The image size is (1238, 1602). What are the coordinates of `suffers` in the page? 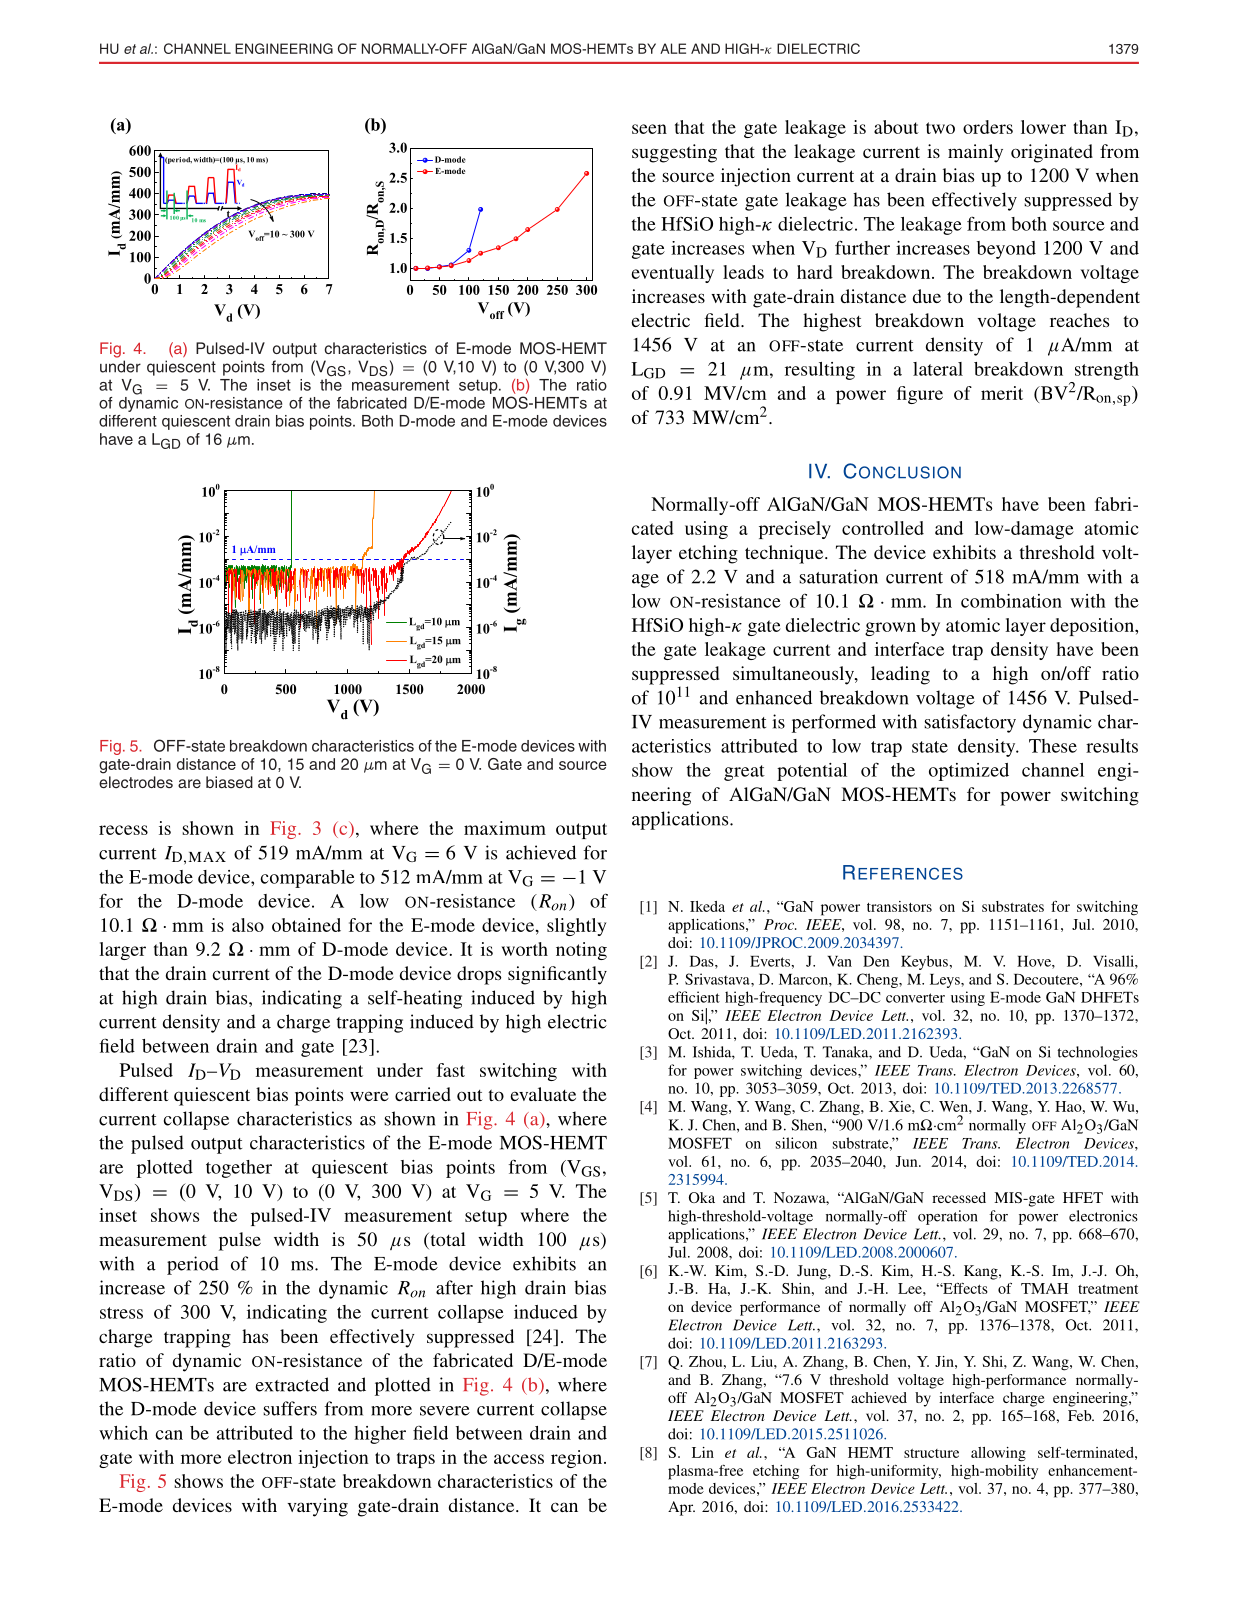 It's located at (290, 1408).
